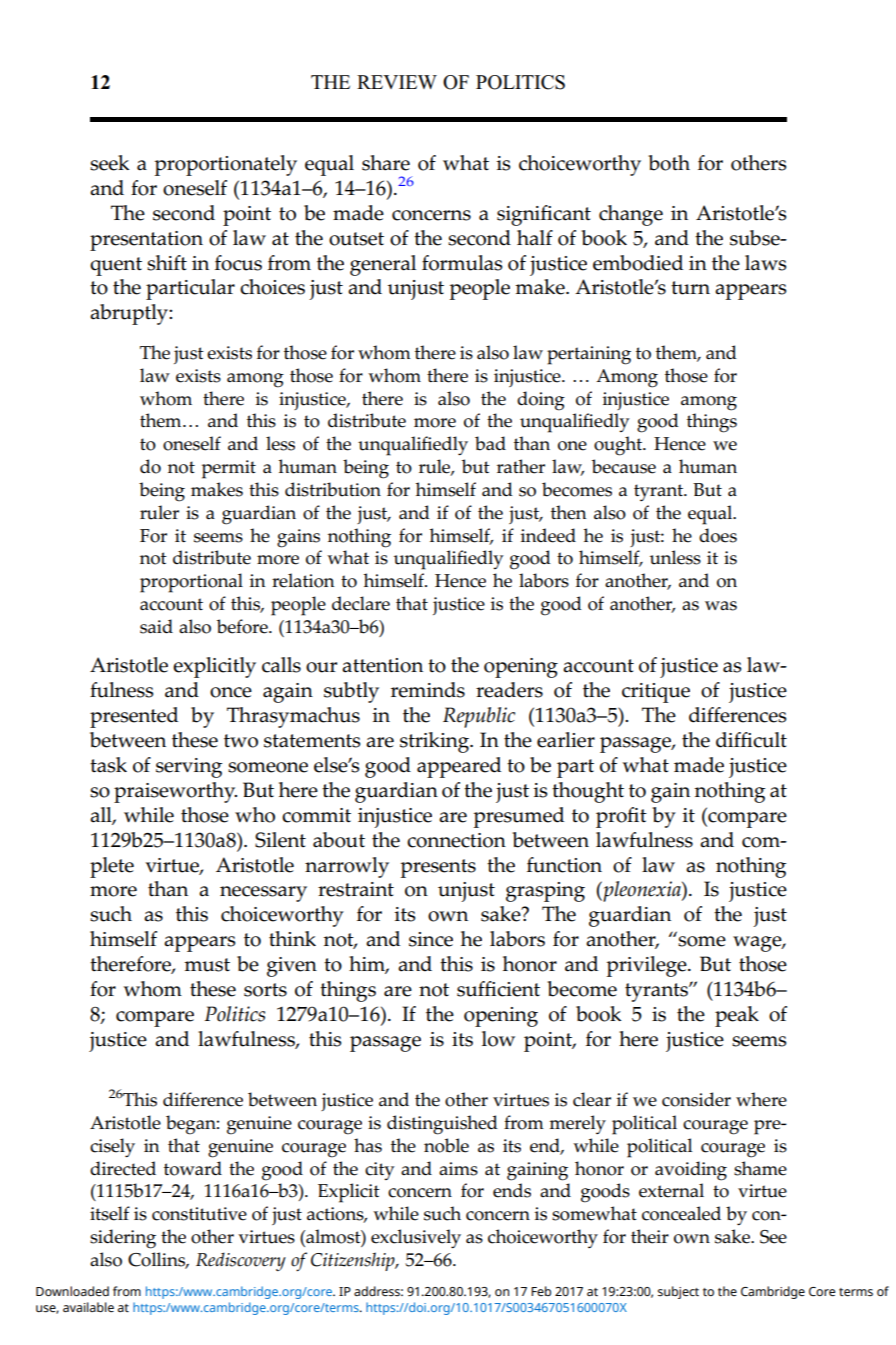 This document has height=1345, width=896. Describe the element at coordinates (428, 690) in the document. I see `reminds` at that location.
